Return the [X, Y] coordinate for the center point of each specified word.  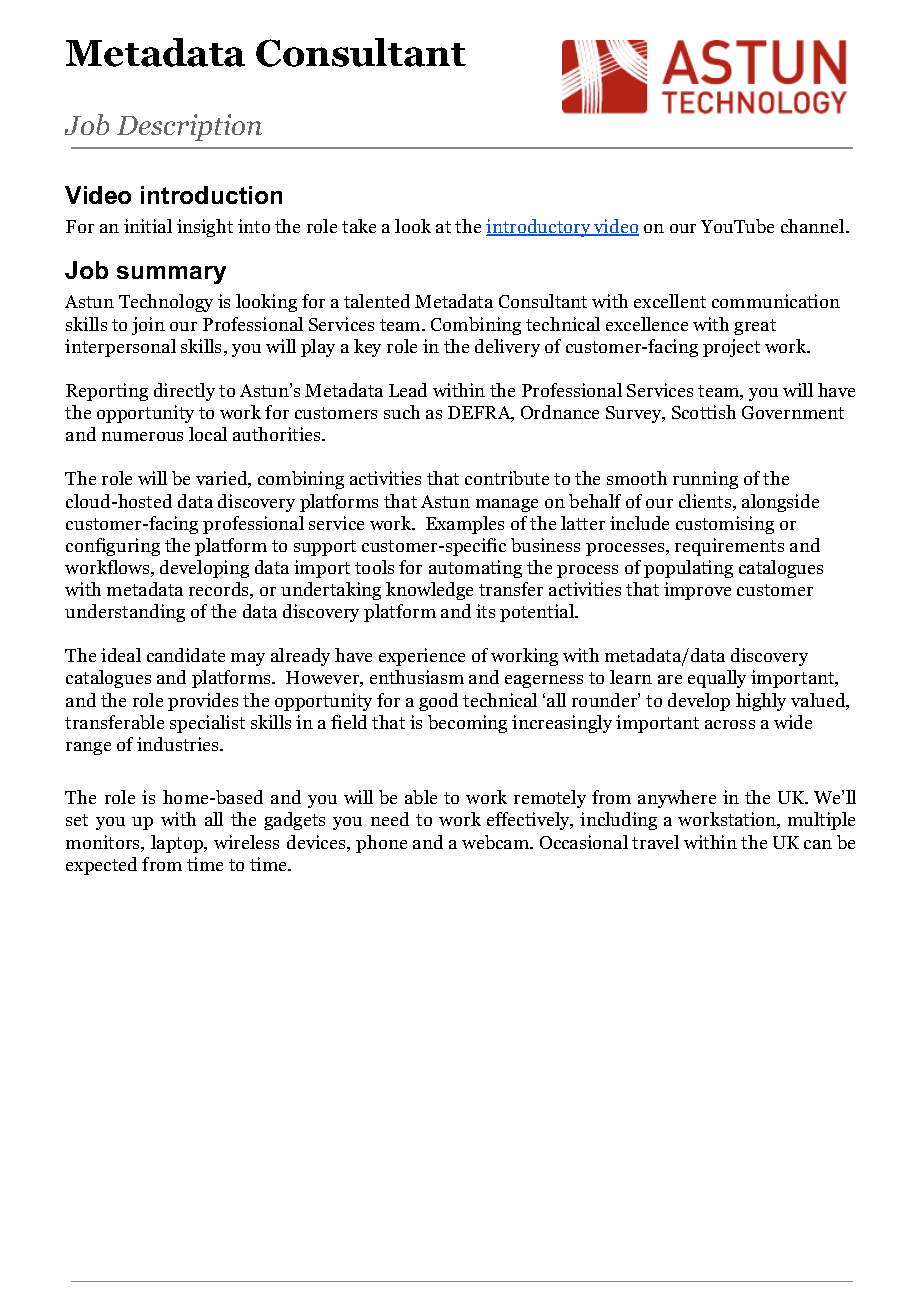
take [359, 226]
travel [655, 842]
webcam [497, 842]
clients [705, 501]
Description [189, 127]
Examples [465, 525]
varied [223, 479]
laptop [178, 844]
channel [814, 226]
